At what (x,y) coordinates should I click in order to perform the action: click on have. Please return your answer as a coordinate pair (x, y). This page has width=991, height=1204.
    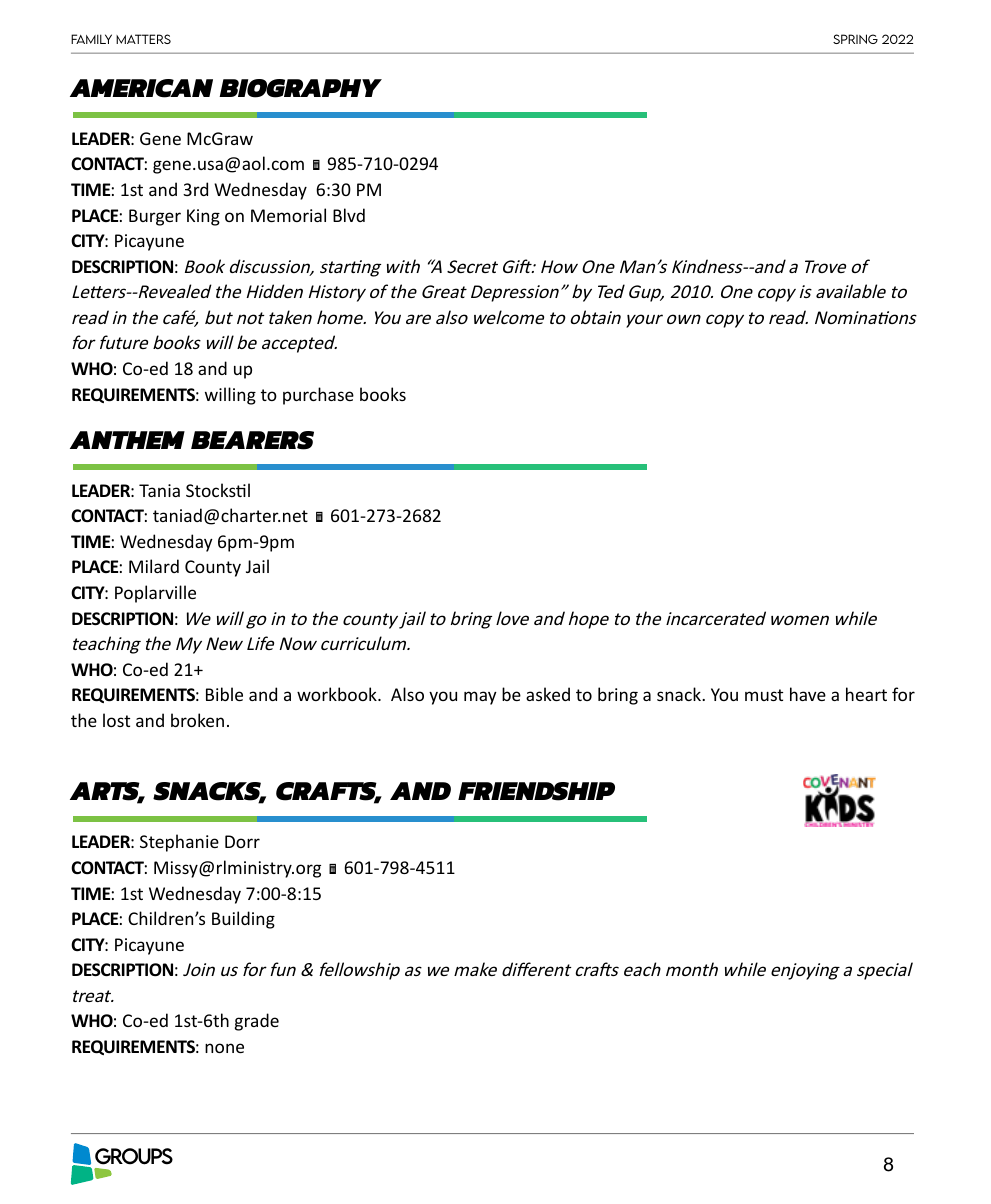
    Looking at the image, I should click on (808, 694).
